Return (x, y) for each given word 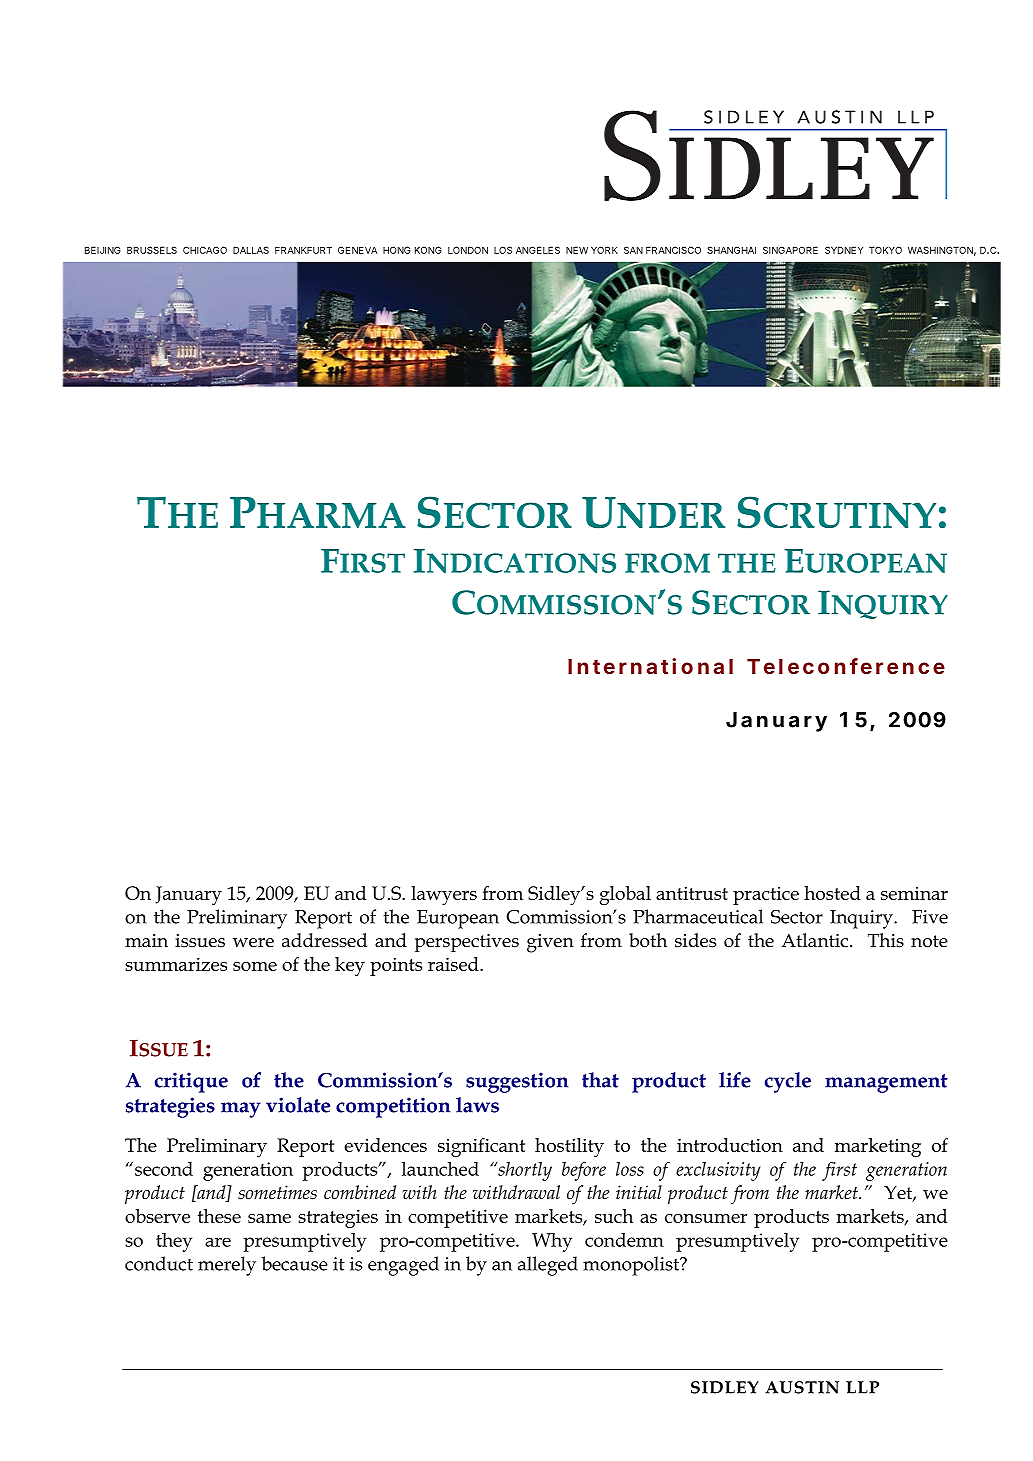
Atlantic (816, 940)
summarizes (176, 964)
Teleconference (846, 666)
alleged (548, 1266)
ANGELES (538, 250)
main (146, 941)
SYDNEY (844, 250)
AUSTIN (802, 1387)
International (650, 666)
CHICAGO (205, 250)
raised (454, 964)
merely (227, 1266)
